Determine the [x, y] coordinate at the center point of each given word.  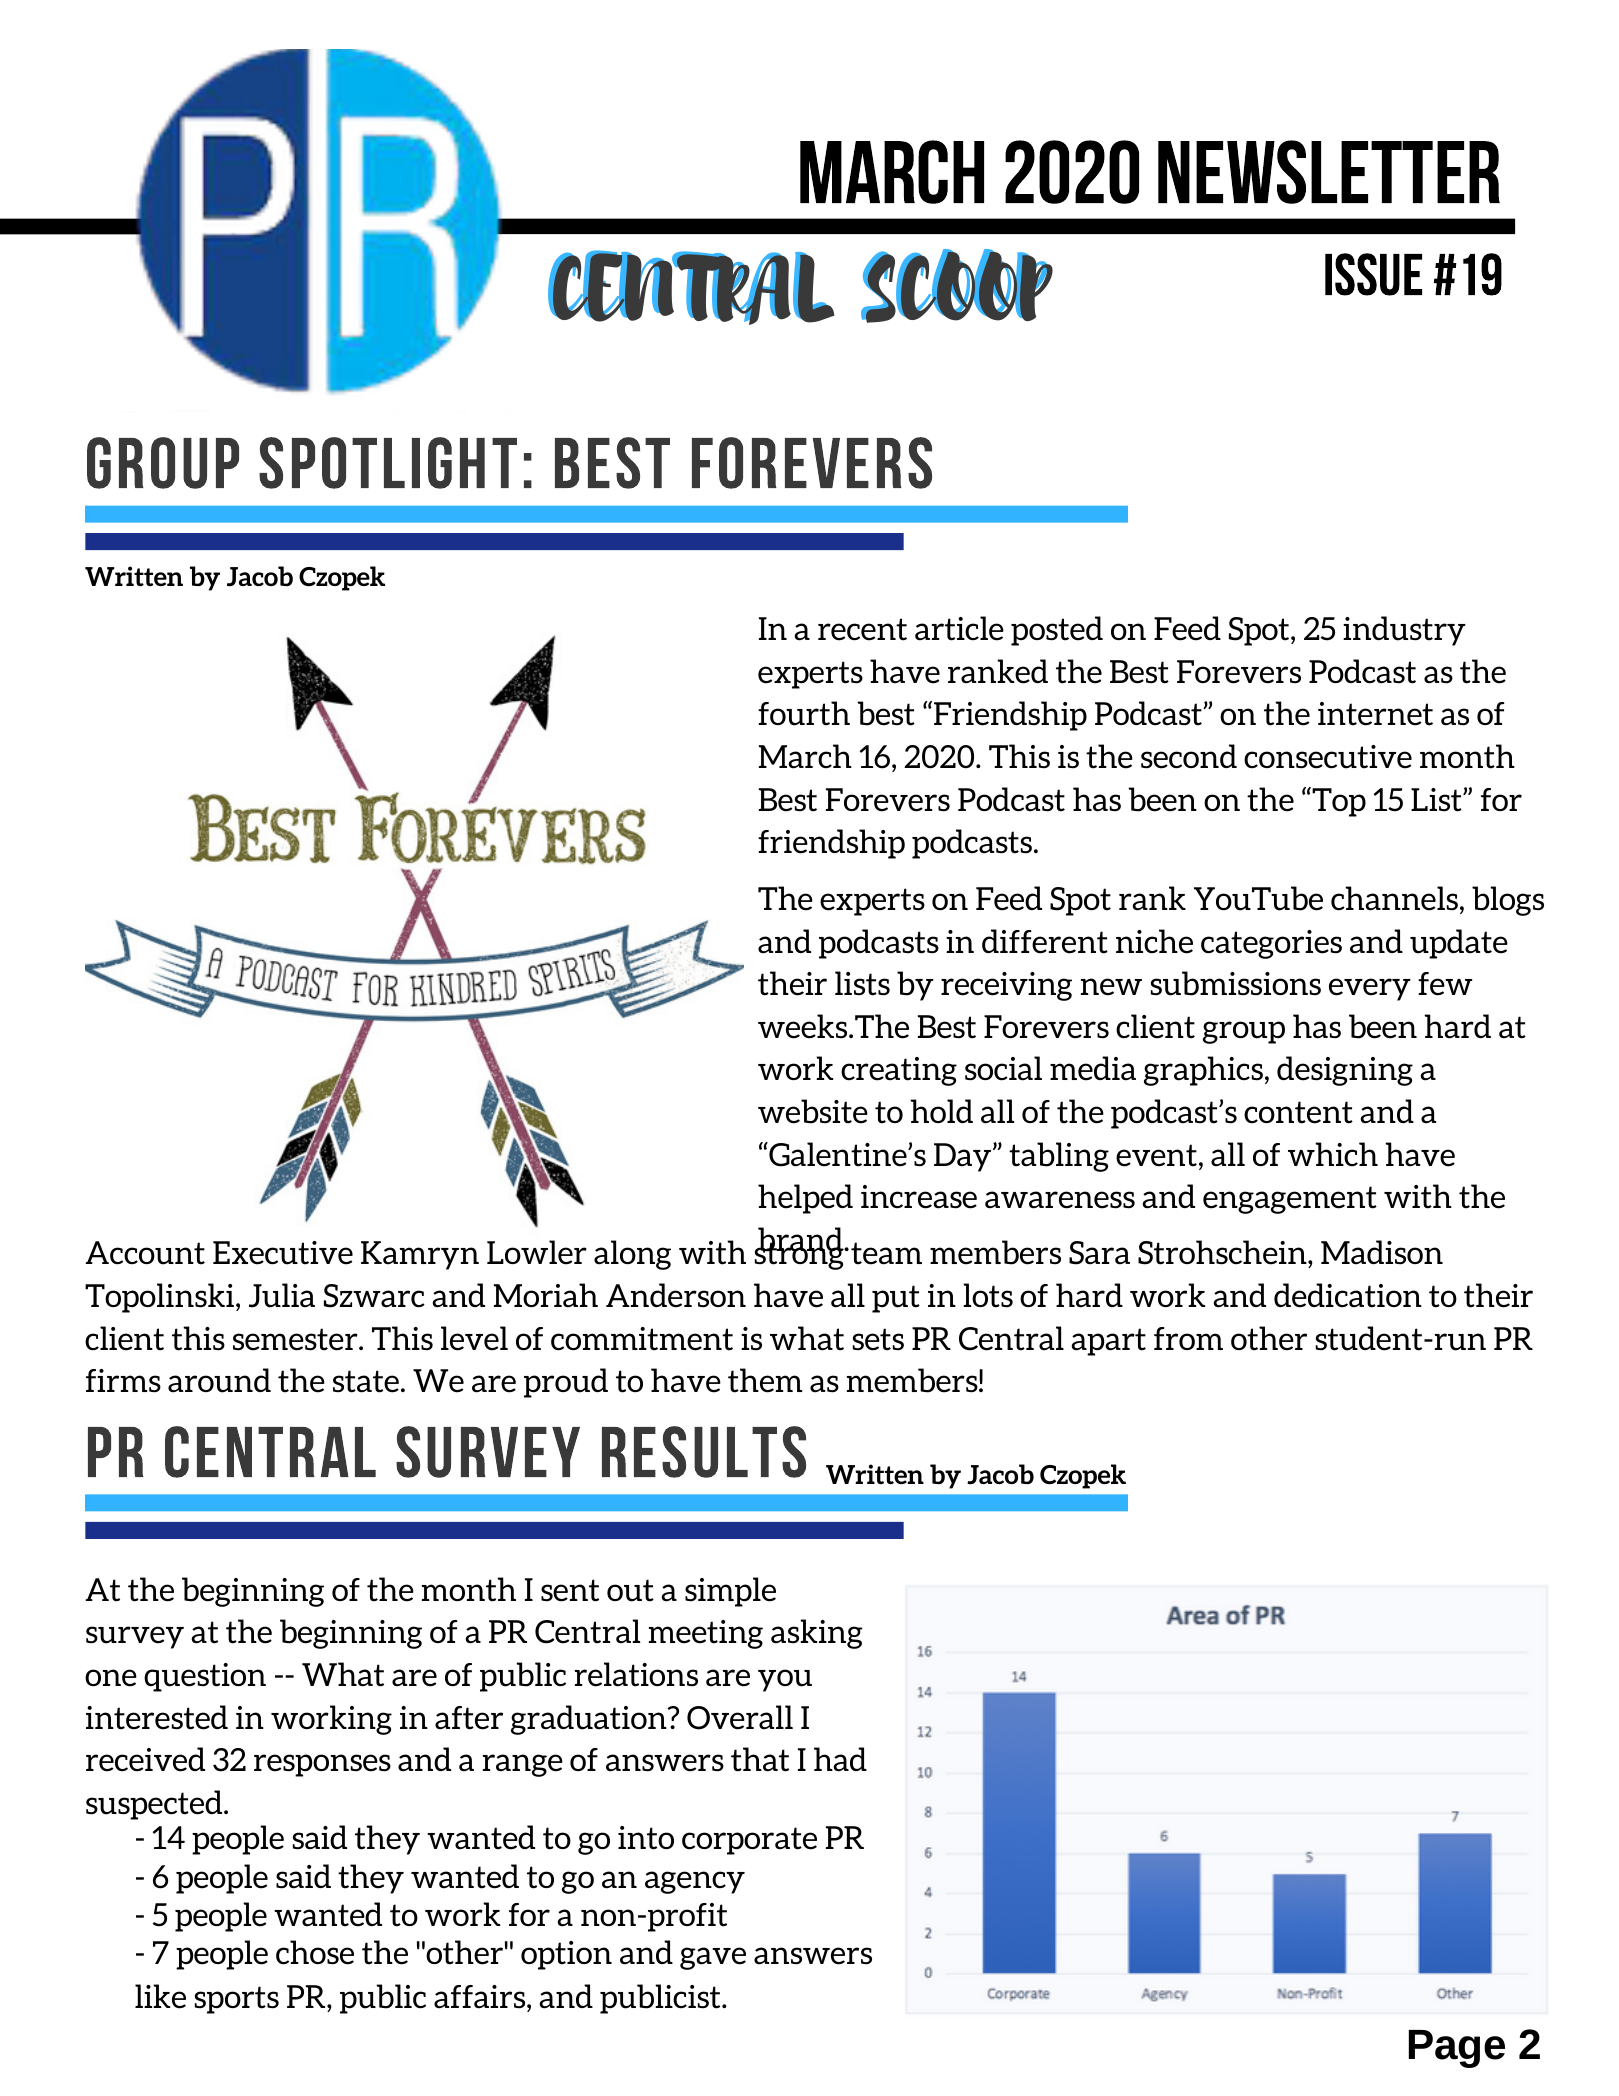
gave [713, 1958]
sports [237, 2000]
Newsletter [1329, 172]
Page [1457, 2049]
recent [862, 629]
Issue [1373, 274]
